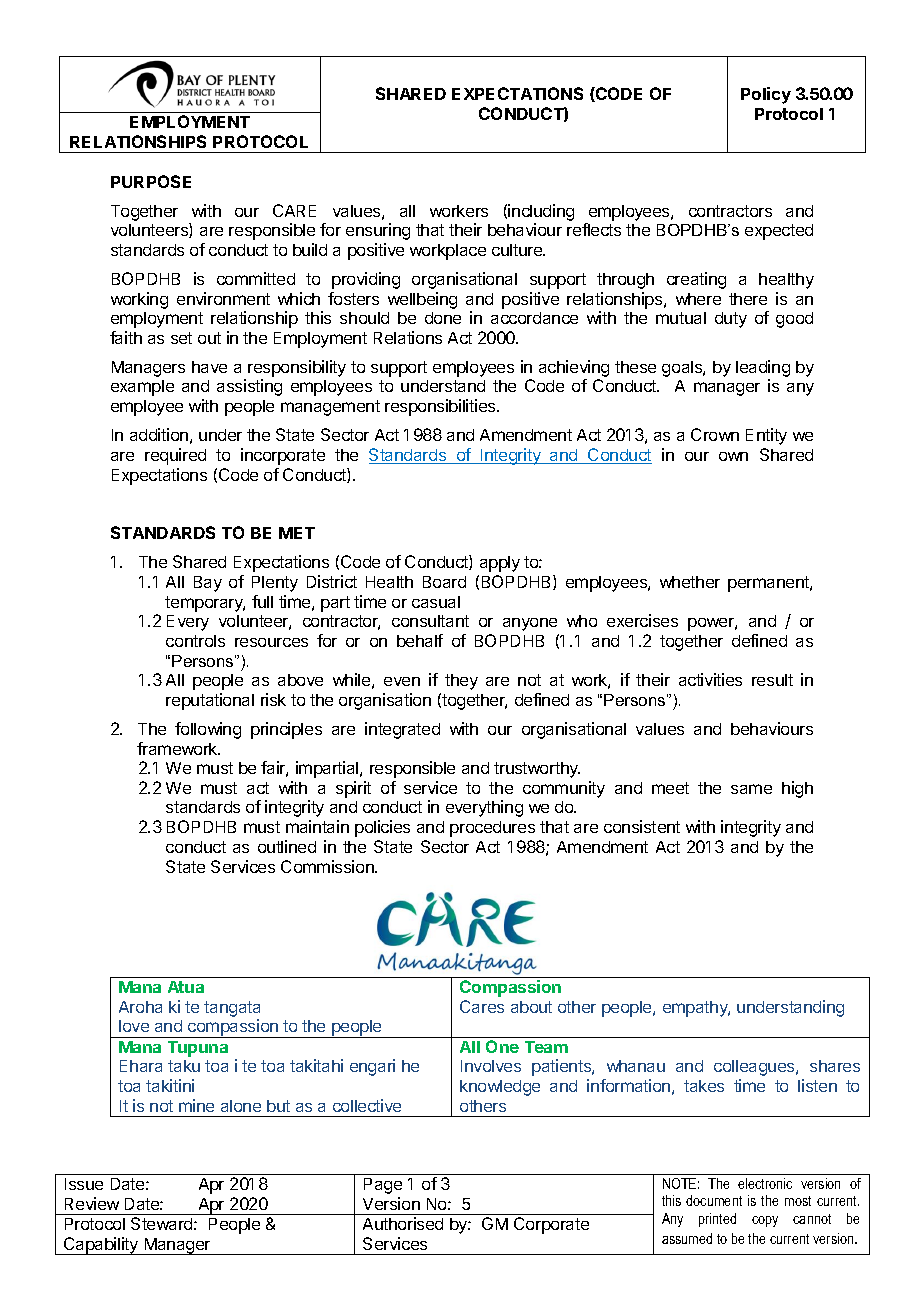  What do you see at coordinates (763, 370) in the image?
I see `leading` at bounding box center [763, 370].
